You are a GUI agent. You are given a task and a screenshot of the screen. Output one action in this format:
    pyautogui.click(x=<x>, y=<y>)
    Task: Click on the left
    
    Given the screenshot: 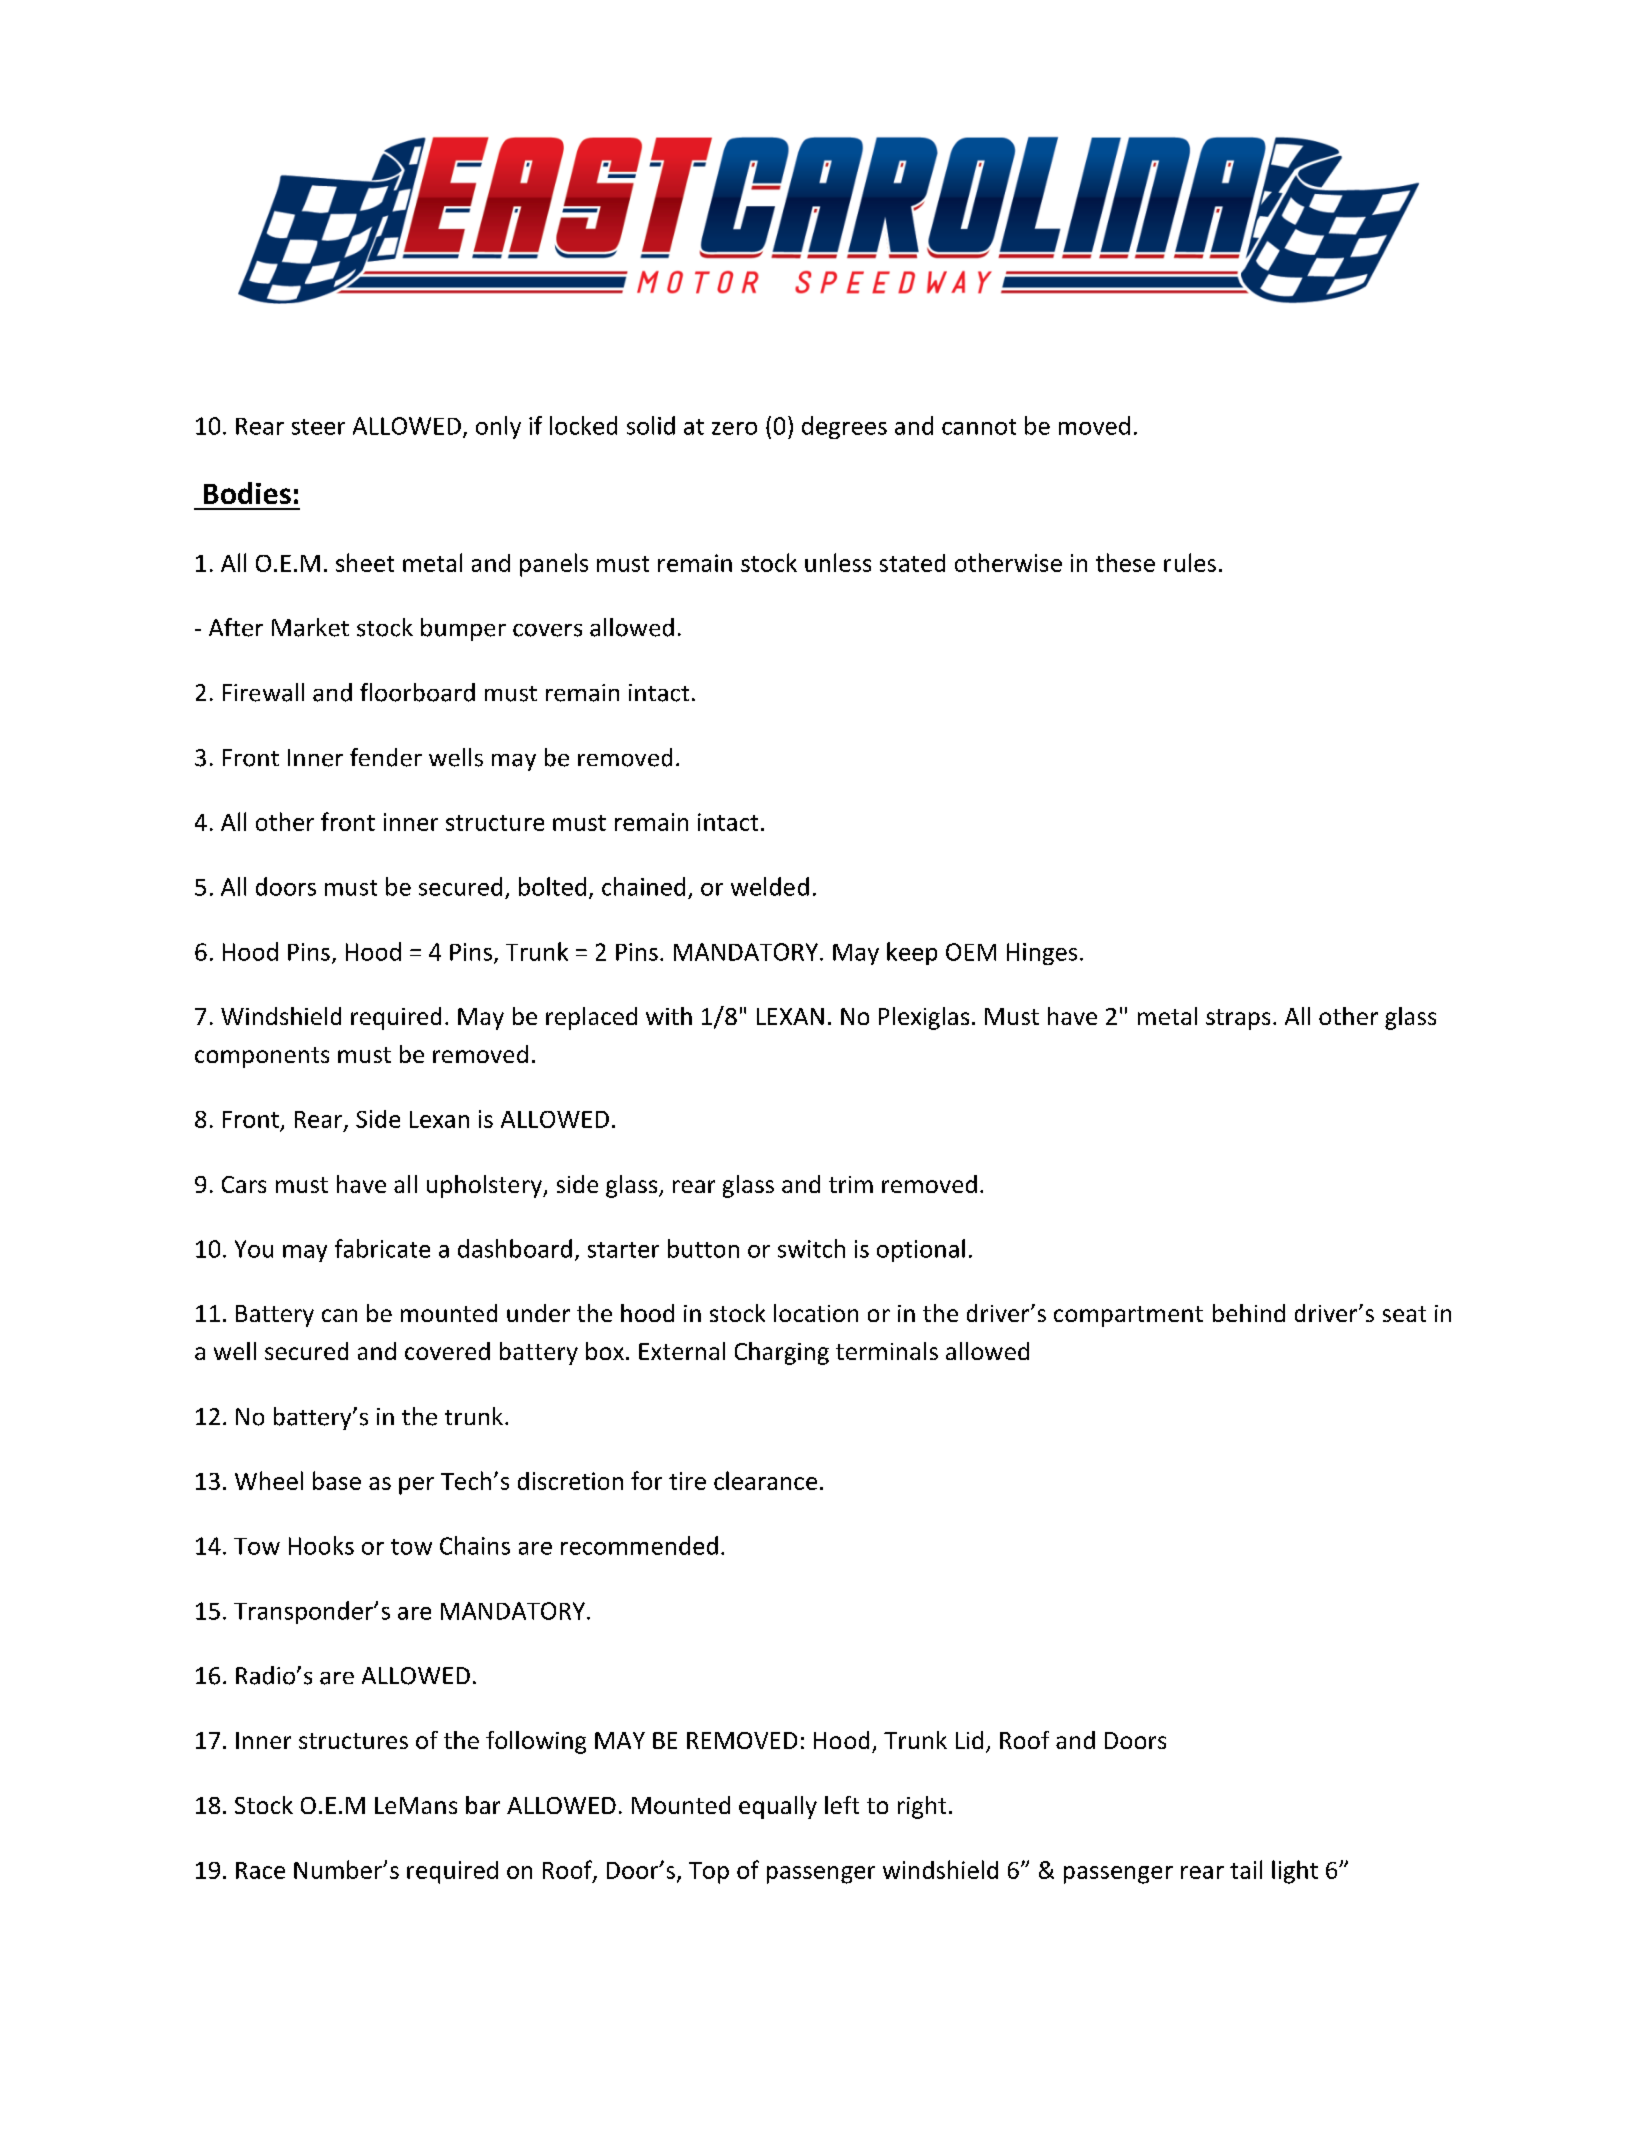 What is the action you would take?
    pyautogui.click(x=842, y=1805)
